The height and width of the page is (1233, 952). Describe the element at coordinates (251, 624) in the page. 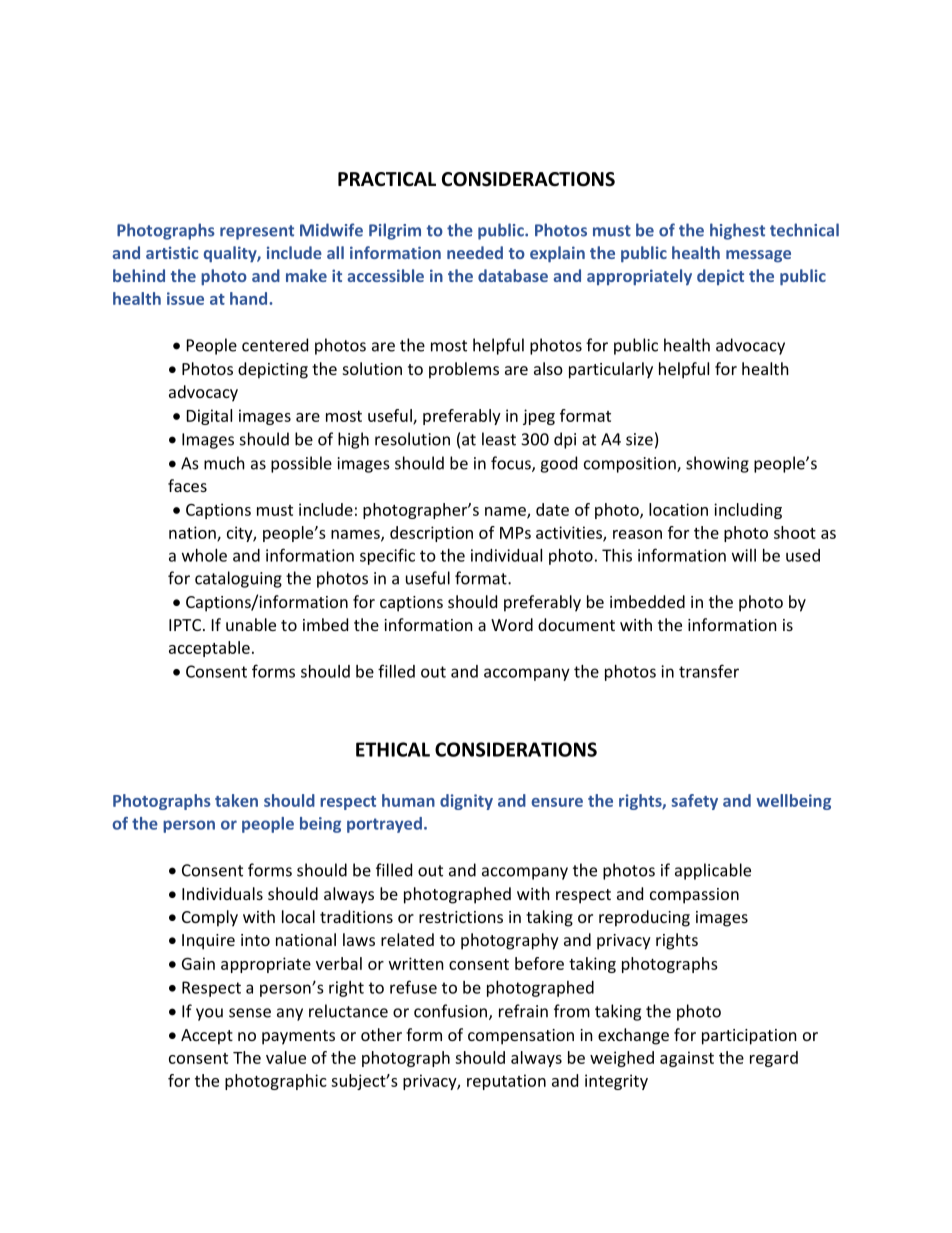

I see `unable` at that location.
